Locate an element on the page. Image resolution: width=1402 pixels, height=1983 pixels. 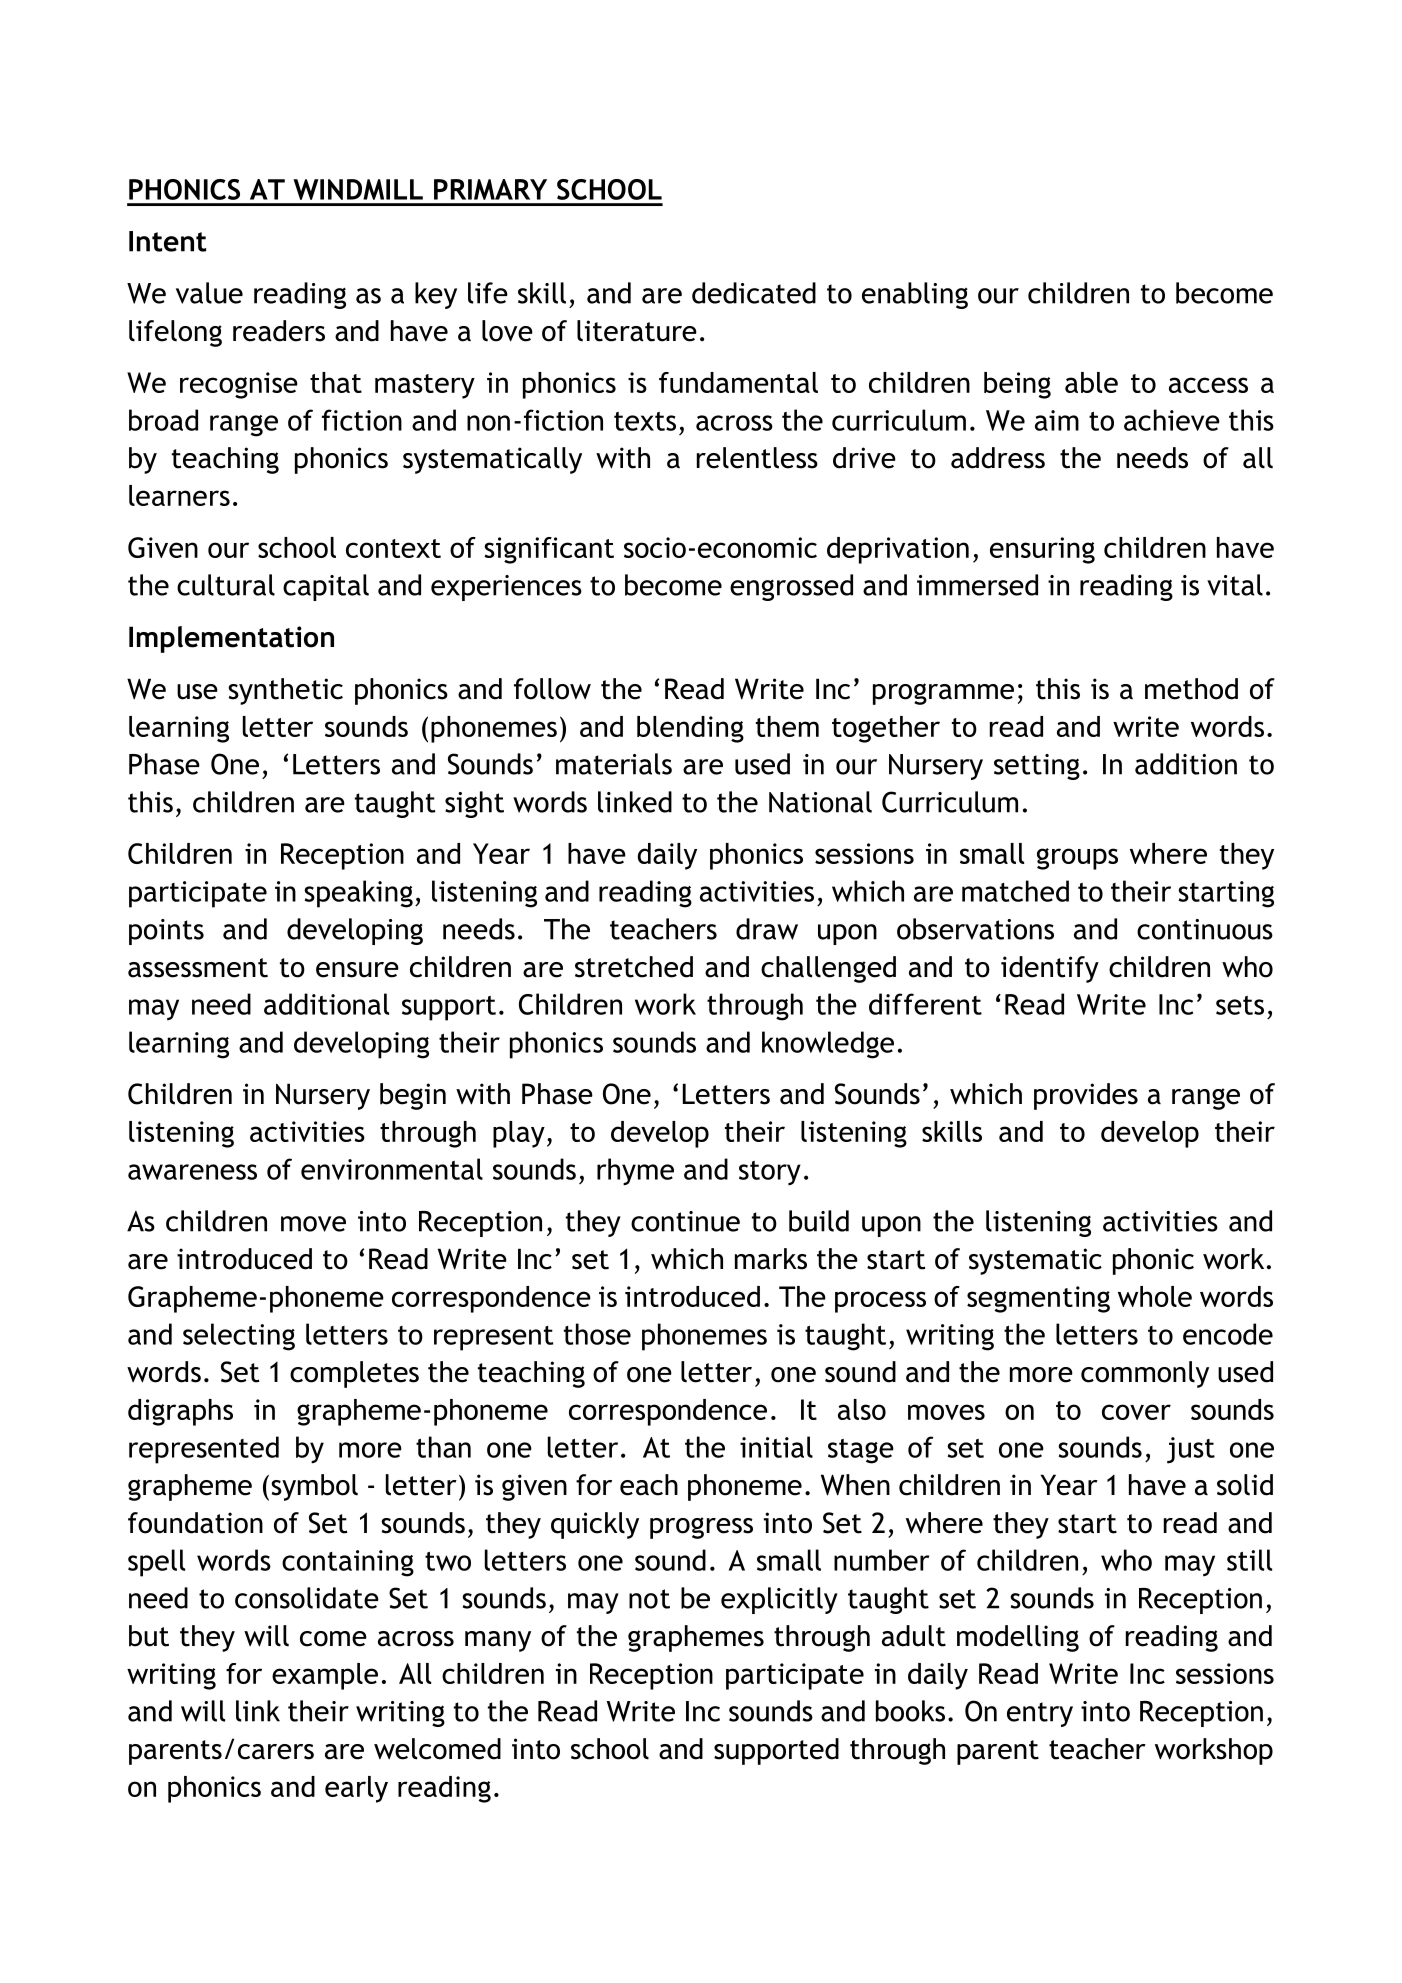
value is located at coordinates (209, 293).
